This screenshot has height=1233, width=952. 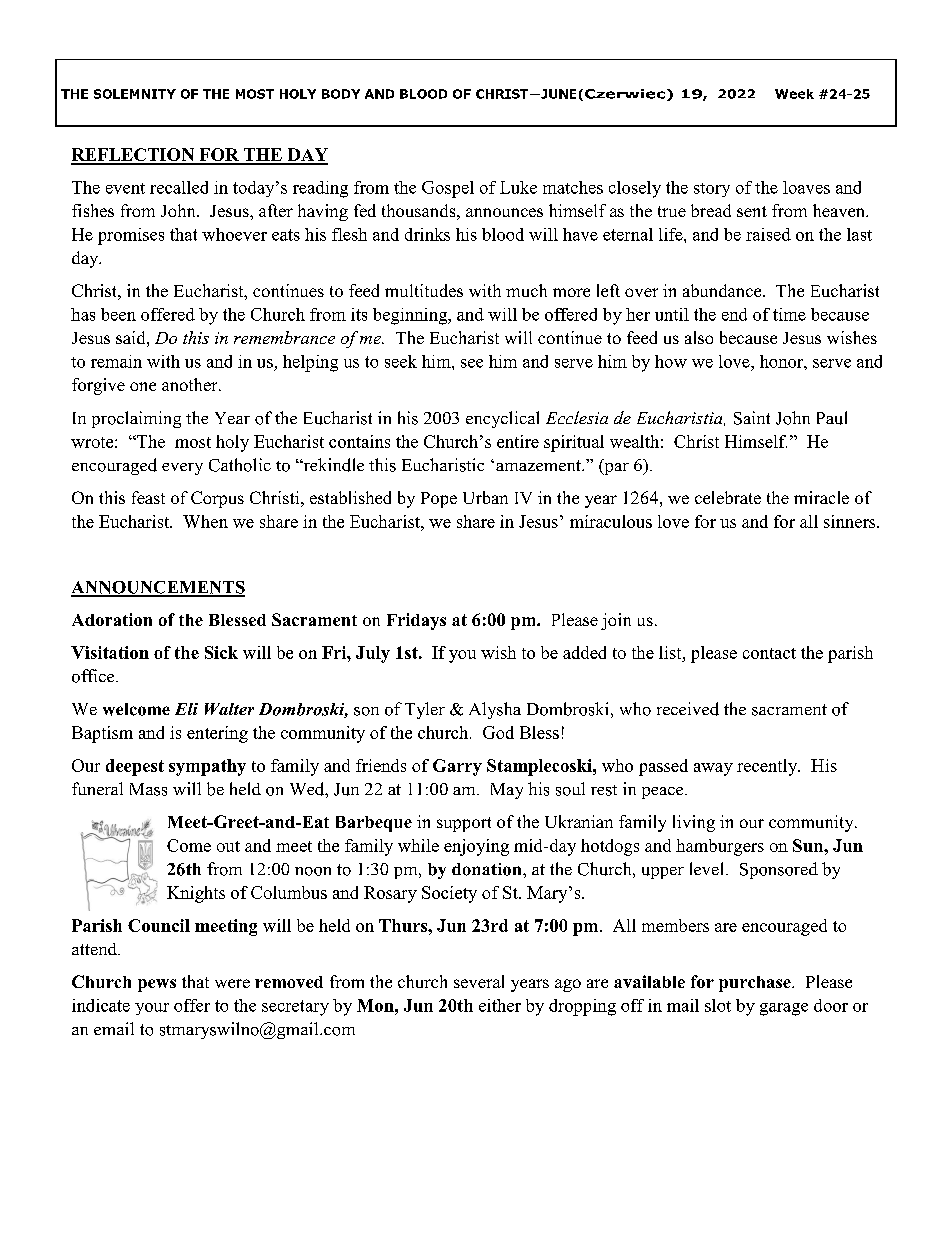 What do you see at coordinates (752, 418) in the screenshot?
I see `Saint` at bounding box center [752, 418].
